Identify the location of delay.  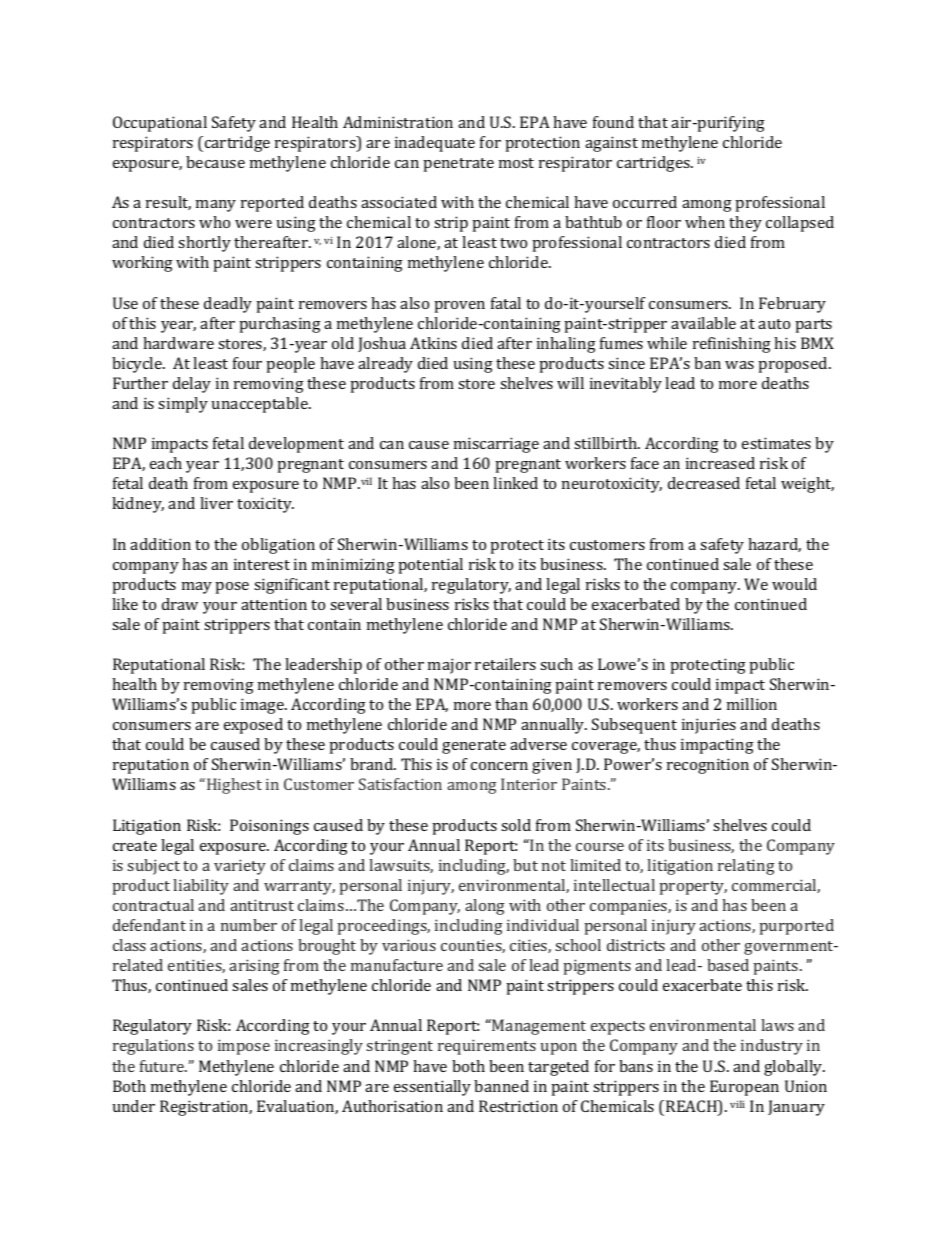
(192, 385).
